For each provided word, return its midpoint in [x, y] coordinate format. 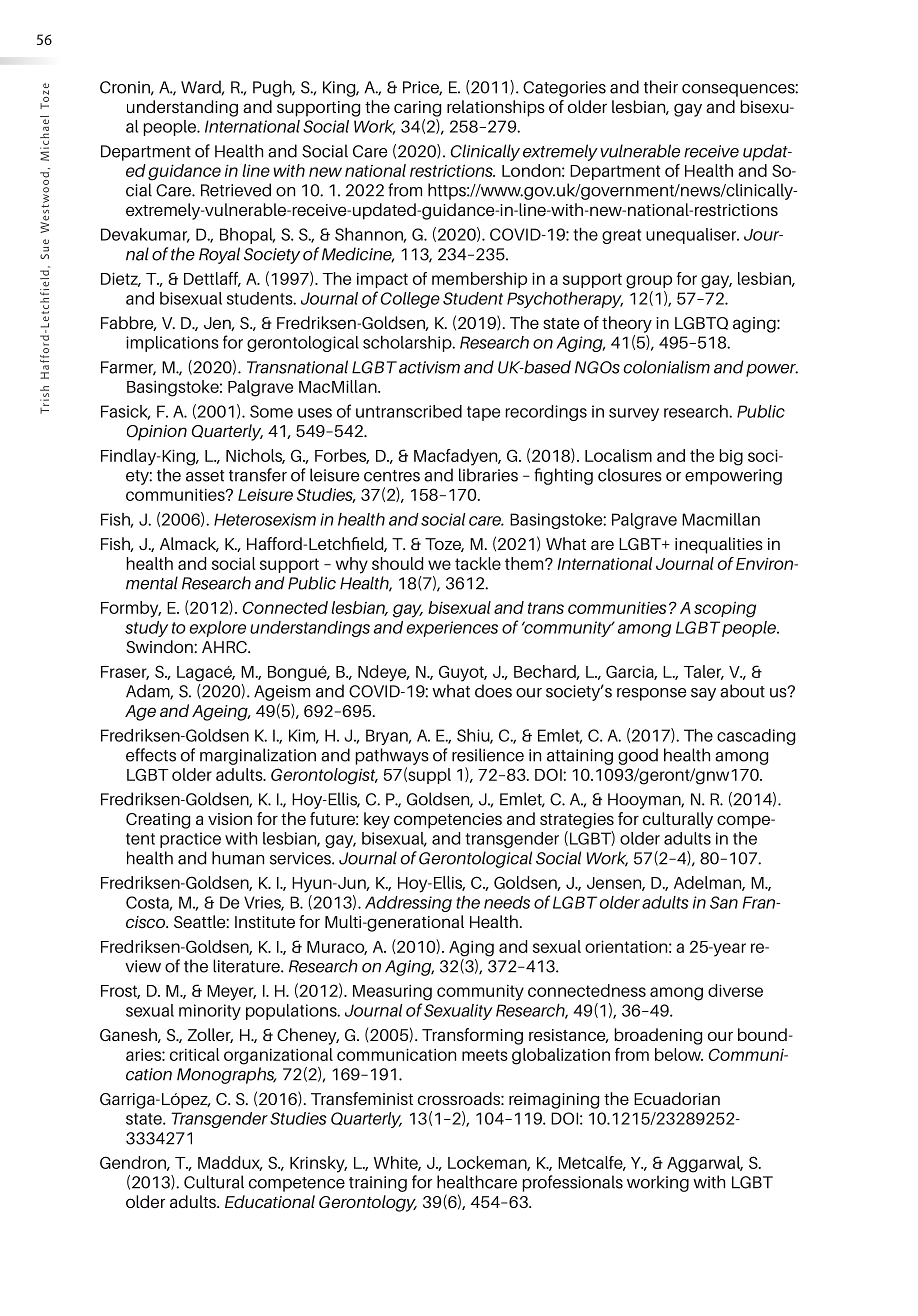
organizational [278, 1056]
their [661, 87]
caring [417, 109]
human [238, 858]
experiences [452, 629]
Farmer [128, 368]
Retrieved [236, 190]
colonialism [666, 367]
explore [217, 629]
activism [429, 367]
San [724, 902]
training [378, 1184]
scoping [725, 609]
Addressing [408, 904]
